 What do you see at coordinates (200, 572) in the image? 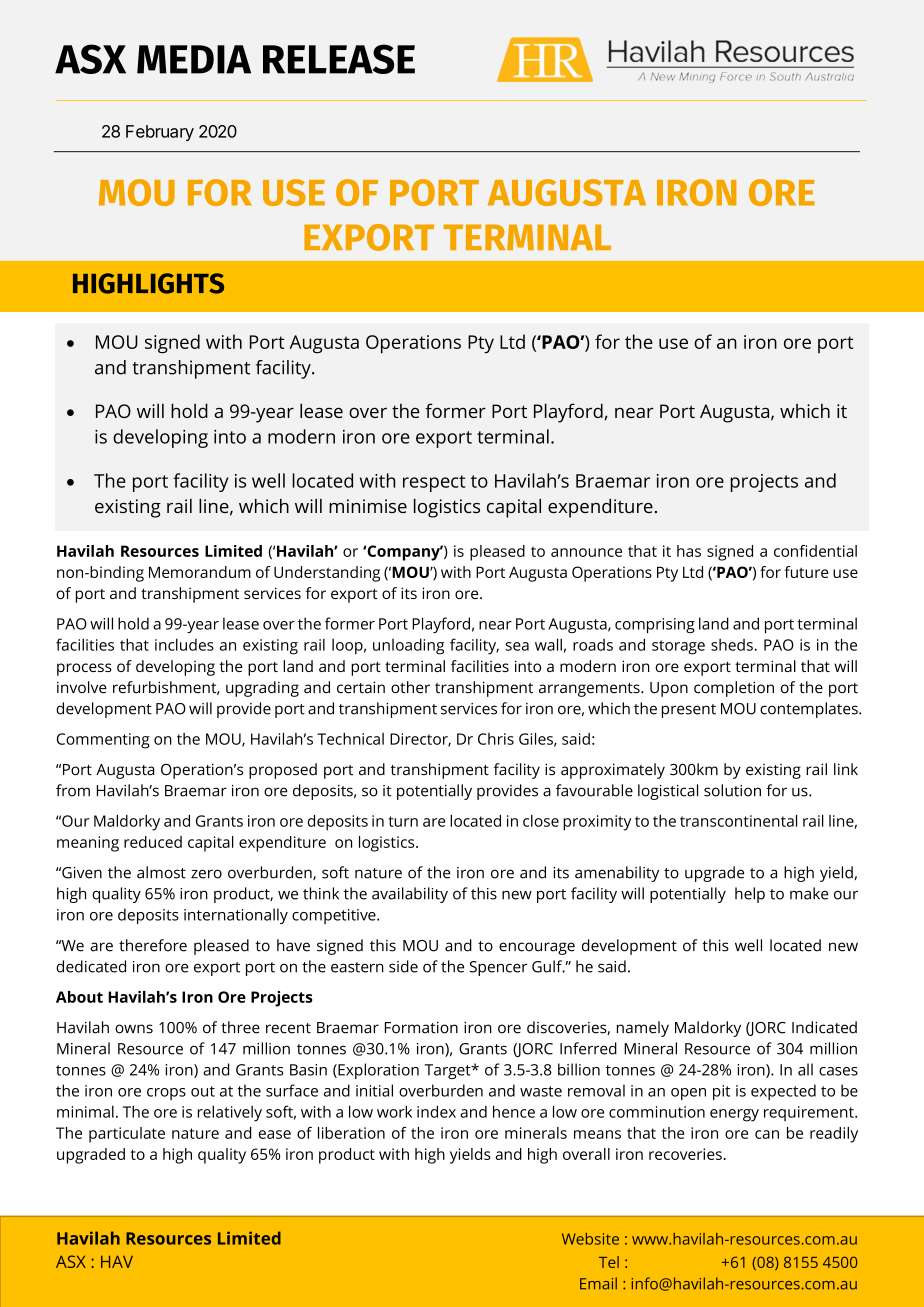
I see `Memorandum` at bounding box center [200, 572].
